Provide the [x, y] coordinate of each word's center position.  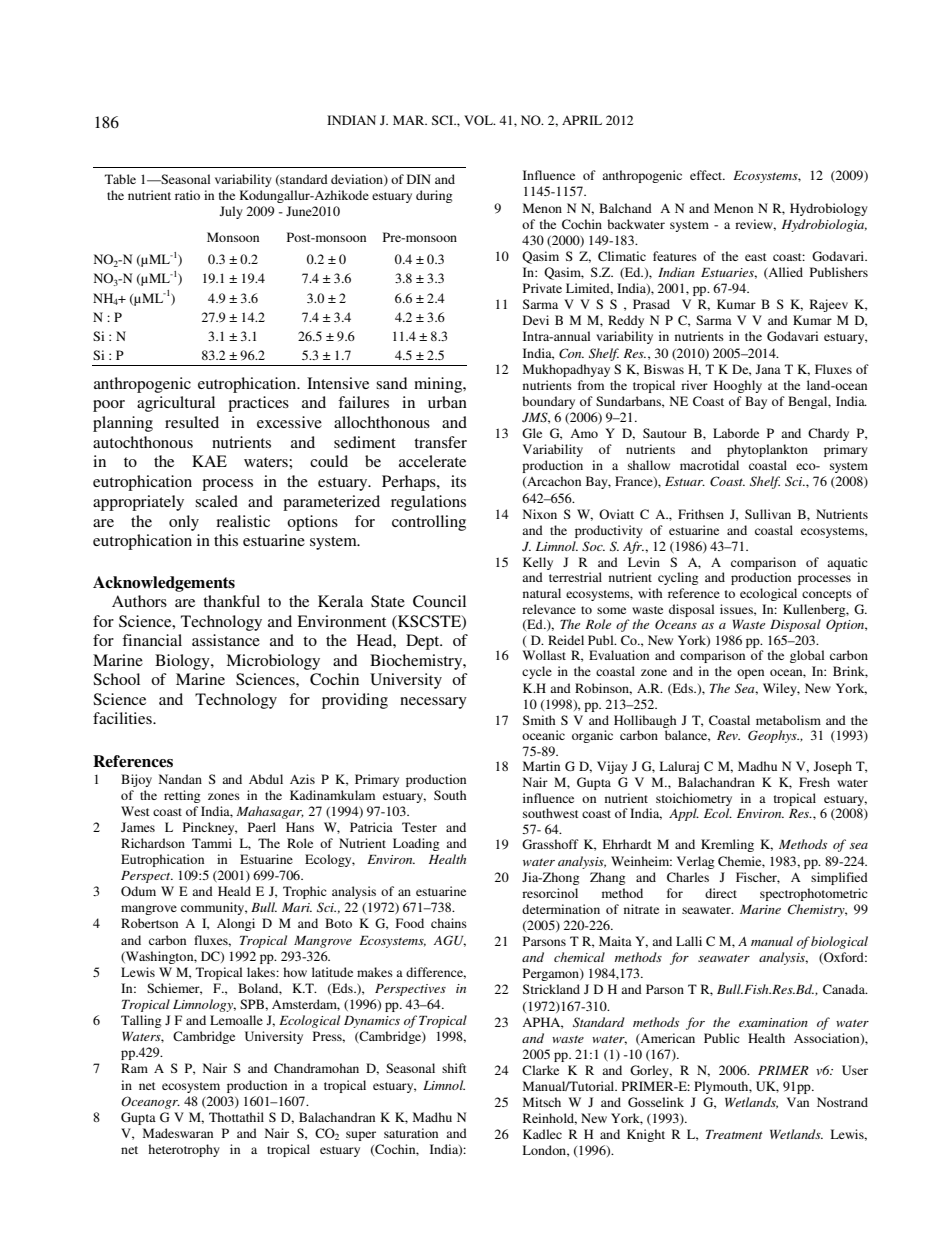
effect [707, 175]
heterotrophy [184, 1150]
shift [454, 1068]
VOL [479, 120]
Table [120, 179]
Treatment [734, 1134]
